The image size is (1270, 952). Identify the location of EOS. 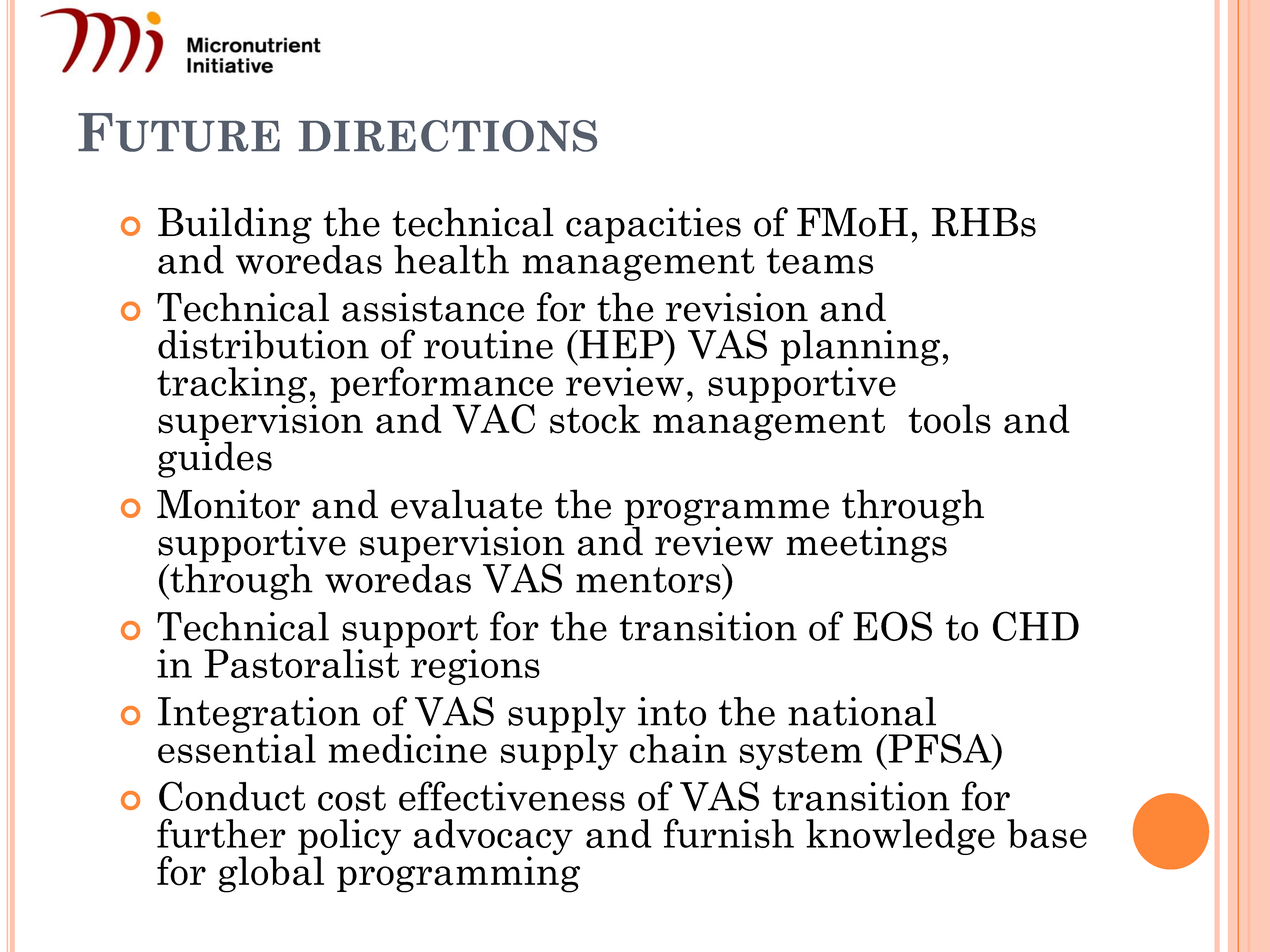
(892, 626).
